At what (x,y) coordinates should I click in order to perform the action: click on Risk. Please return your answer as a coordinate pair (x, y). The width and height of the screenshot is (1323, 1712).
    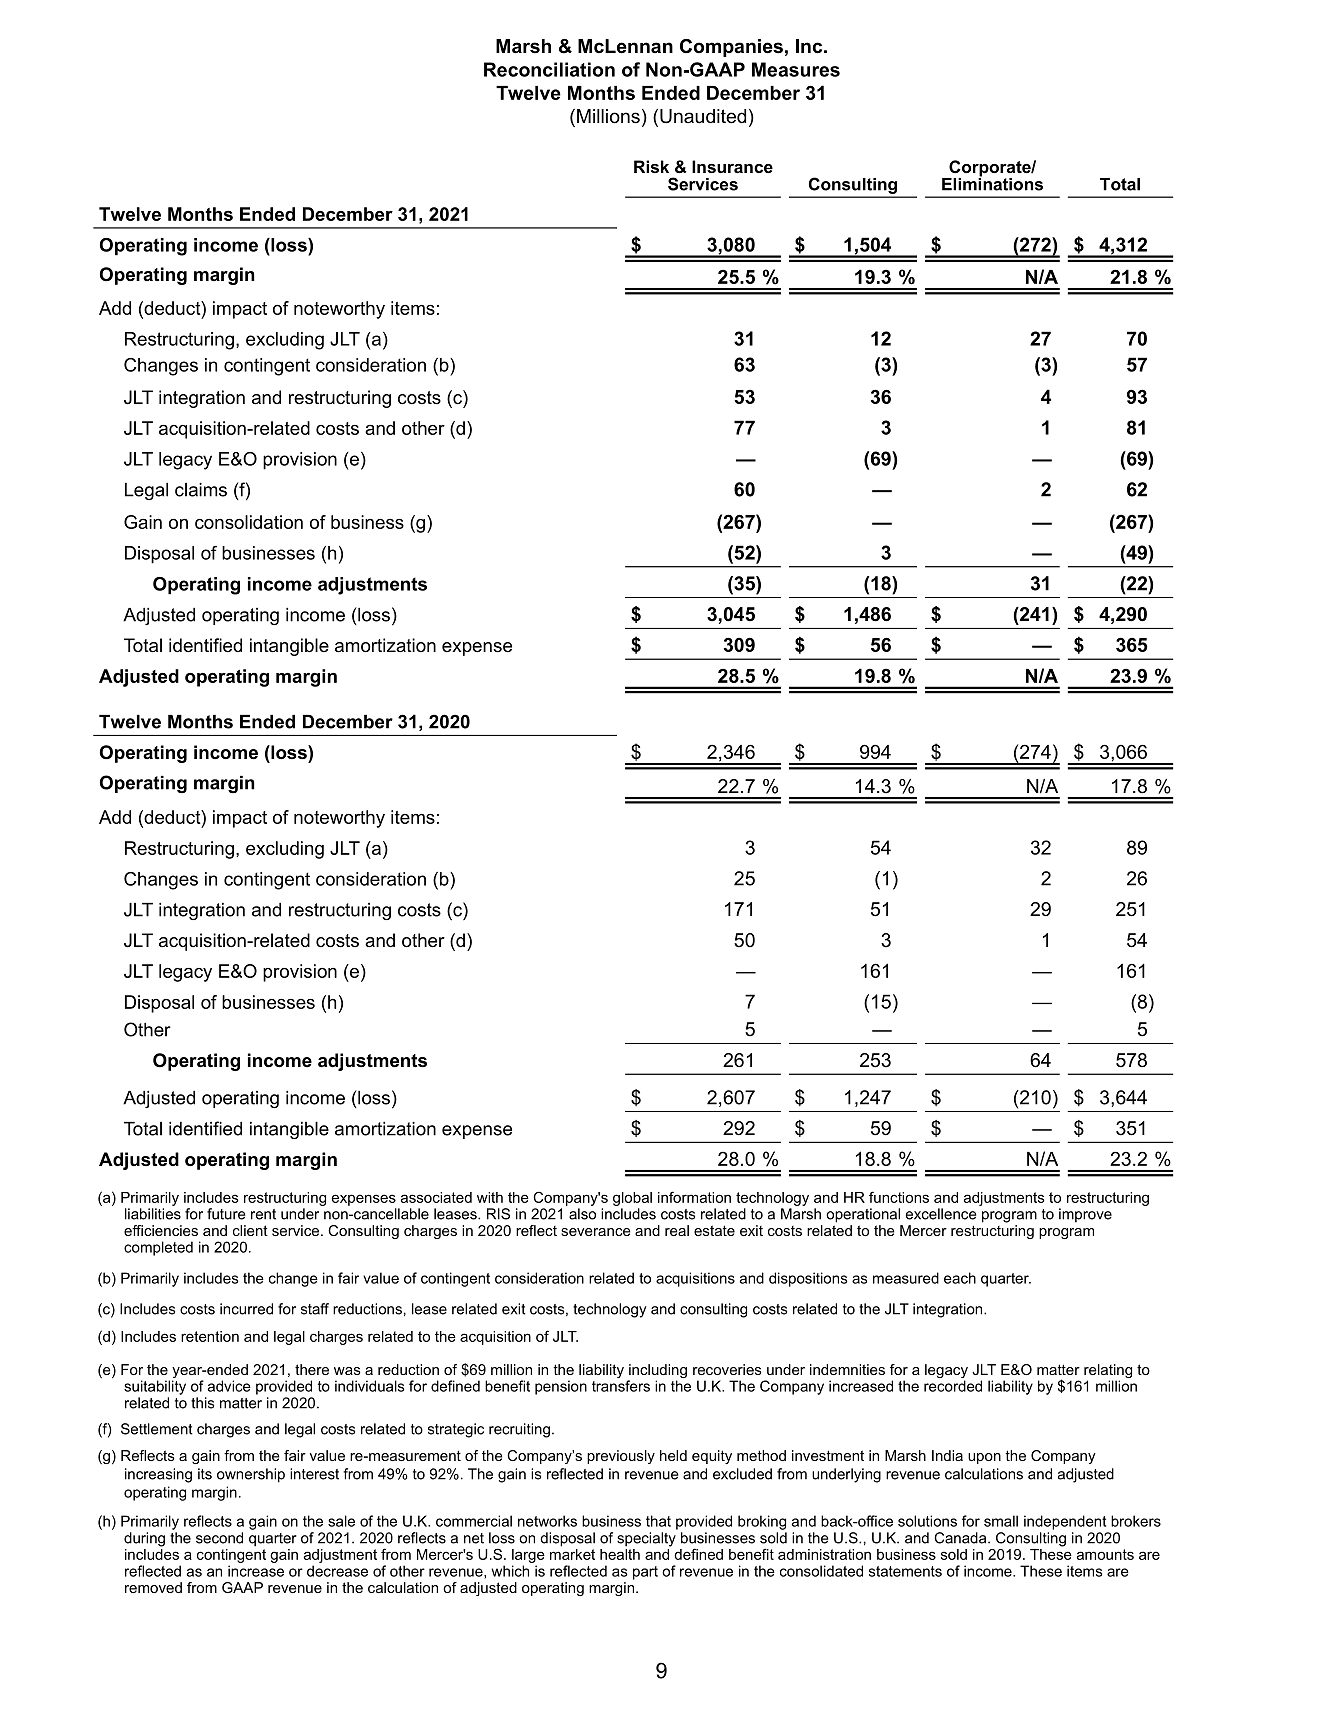
    Looking at the image, I should click on (651, 166).
